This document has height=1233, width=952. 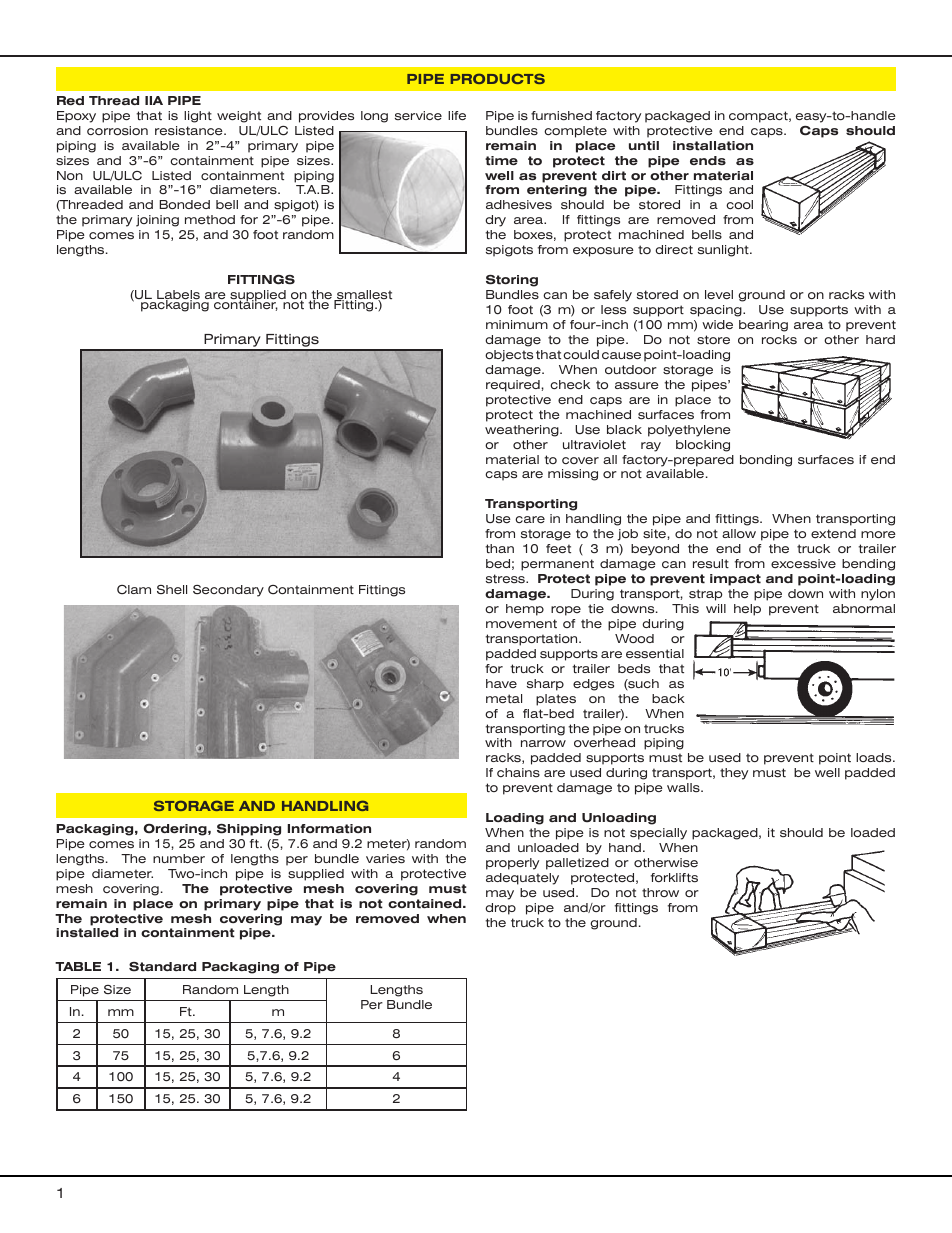 What do you see at coordinates (162, 967) in the document?
I see `Standard` at bounding box center [162, 967].
